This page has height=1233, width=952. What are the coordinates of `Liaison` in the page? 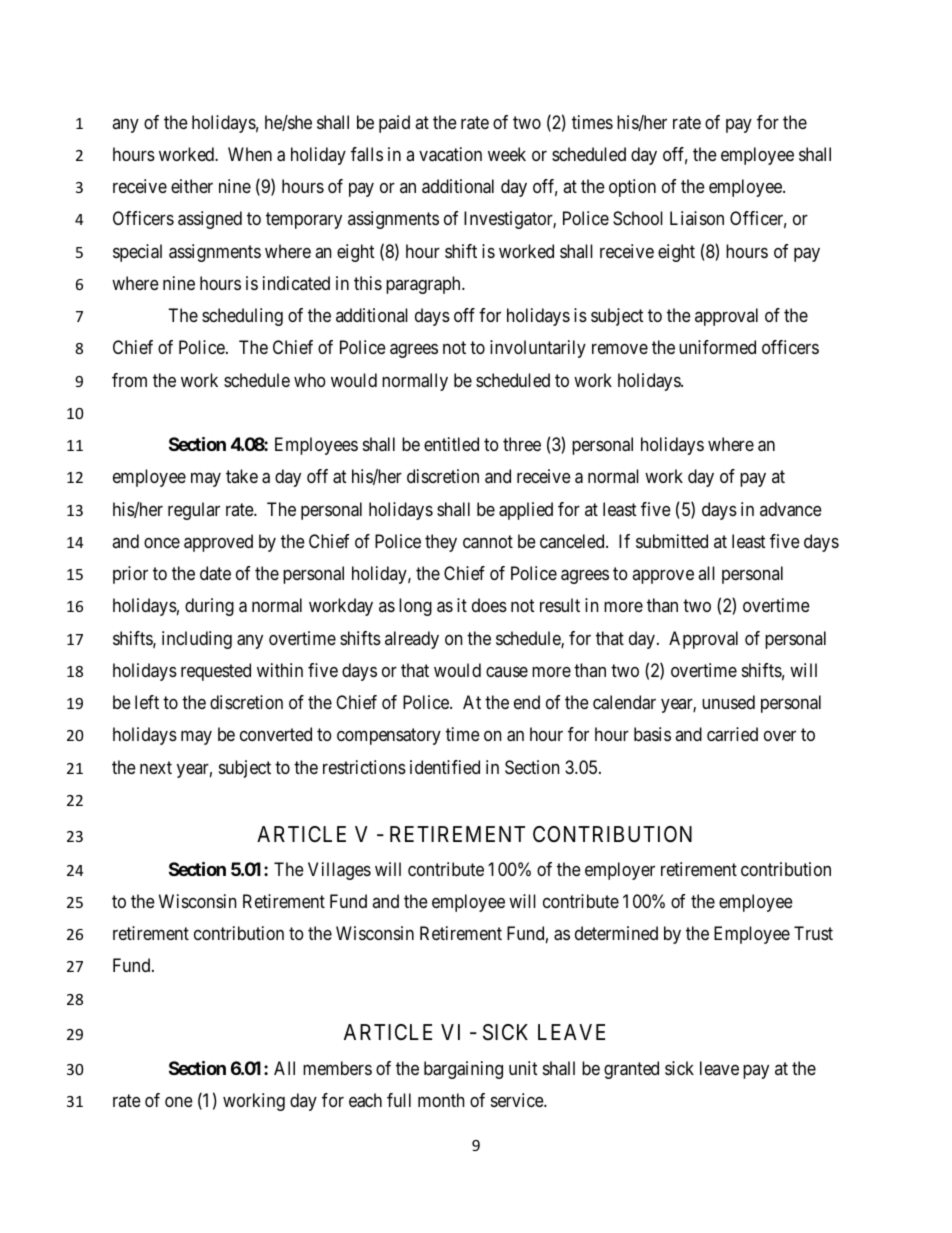 It's located at (697, 218).
